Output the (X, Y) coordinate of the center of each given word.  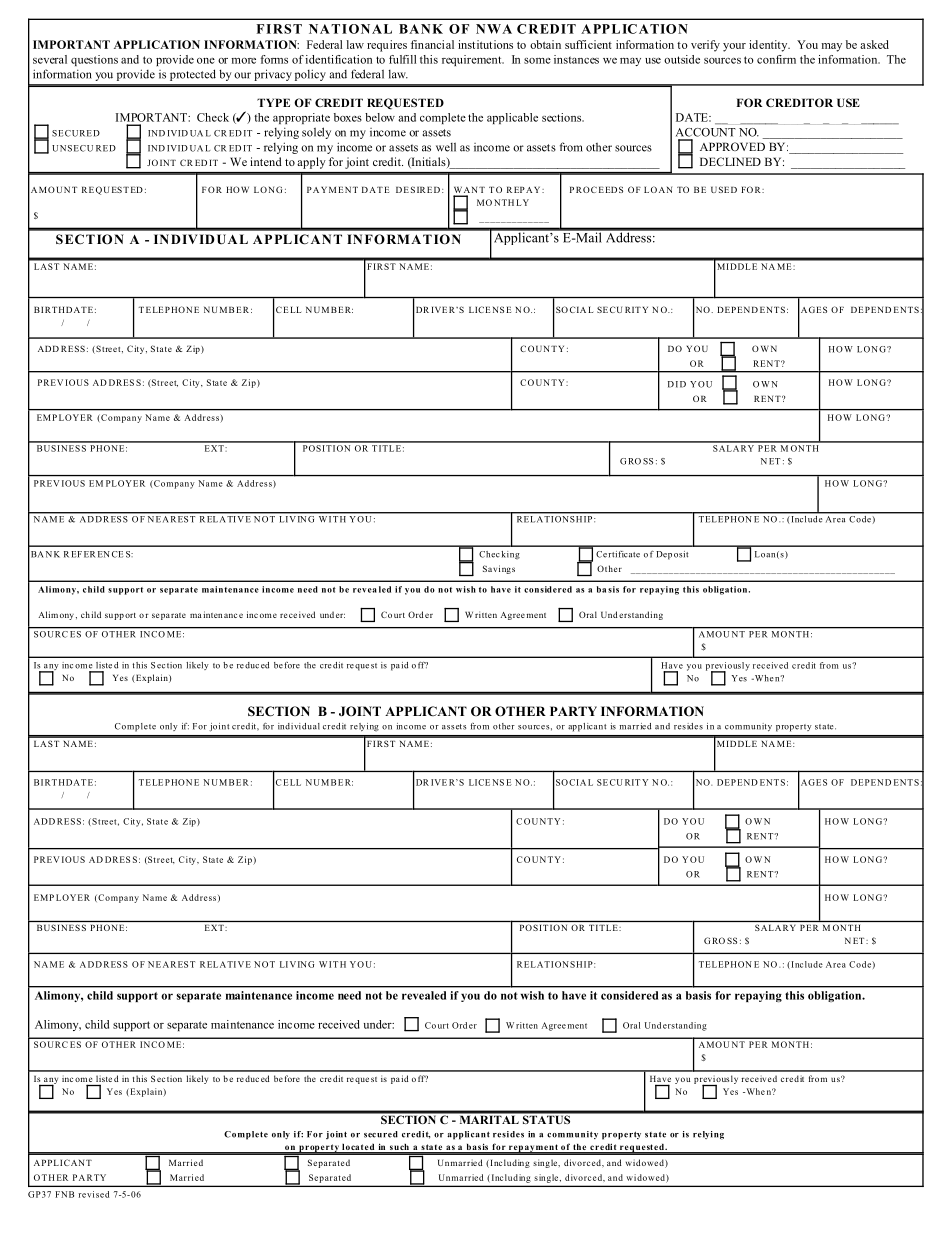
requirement (473, 60)
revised (93, 1194)
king (510, 555)
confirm (776, 59)
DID (677, 384)
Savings (499, 569)
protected (193, 75)
